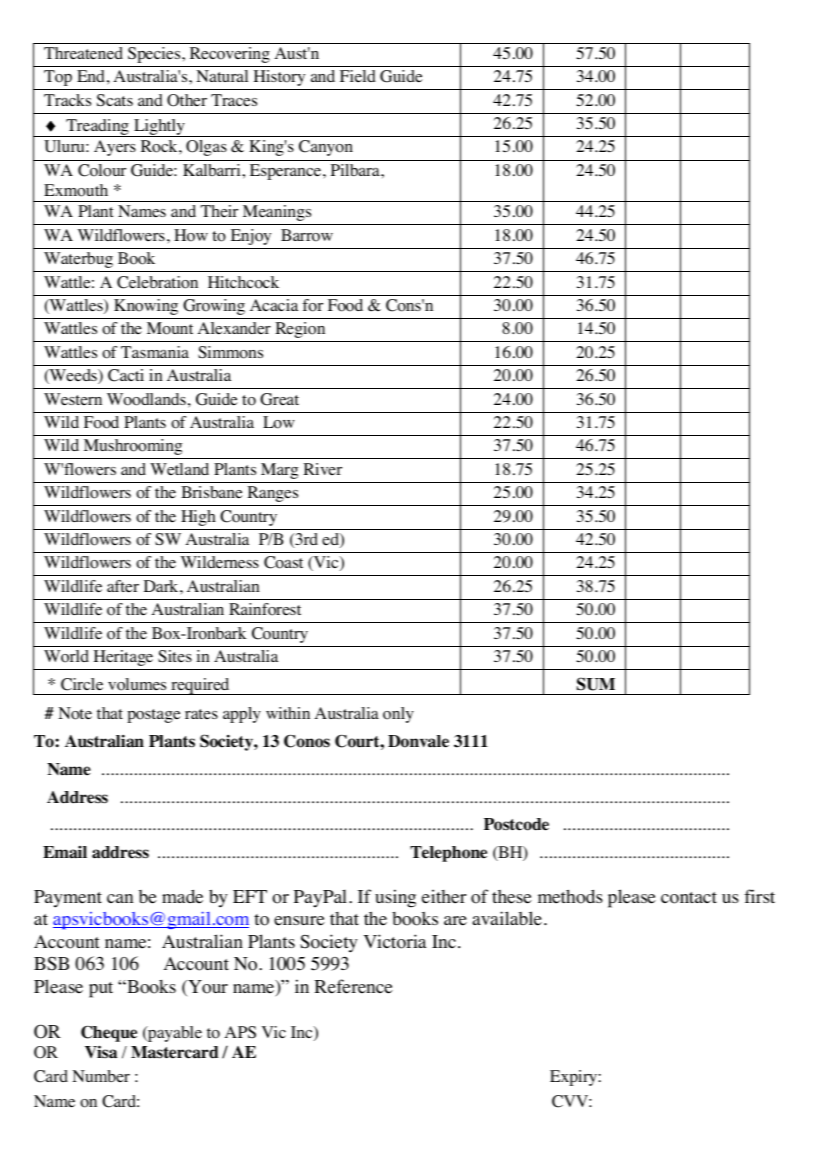 This document has width=815, height=1157. Describe the element at coordinates (574, 1078) in the document. I see `Expiry` at that location.
